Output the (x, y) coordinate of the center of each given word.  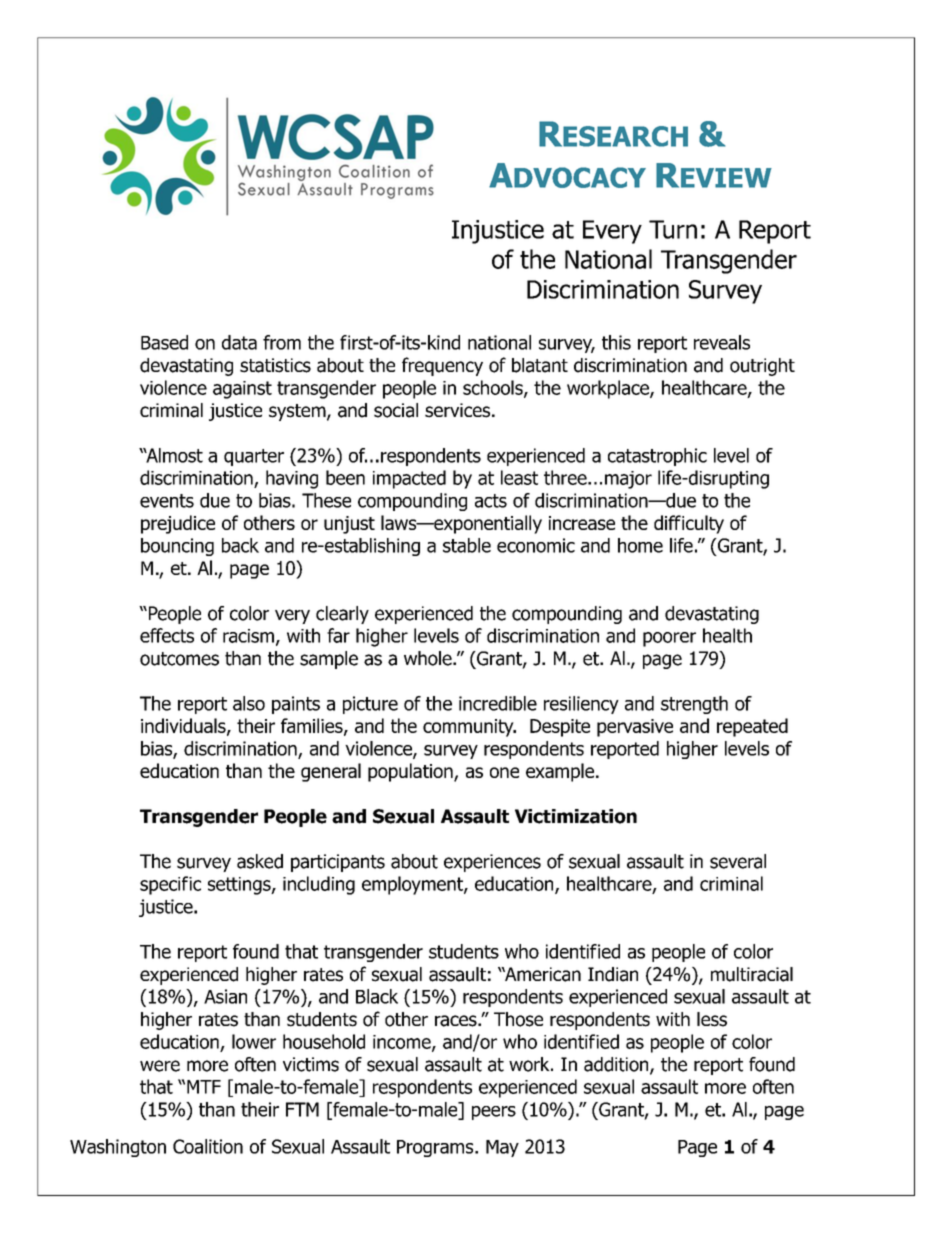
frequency (442, 366)
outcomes (179, 659)
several (738, 861)
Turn (673, 229)
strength (694, 705)
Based (164, 342)
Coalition (208, 1146)
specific (170, 885)
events (167, 501)
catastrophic (657, 457)
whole (429, 658)
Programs (436, 1148)
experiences (492, 863)
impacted (409, 479)
